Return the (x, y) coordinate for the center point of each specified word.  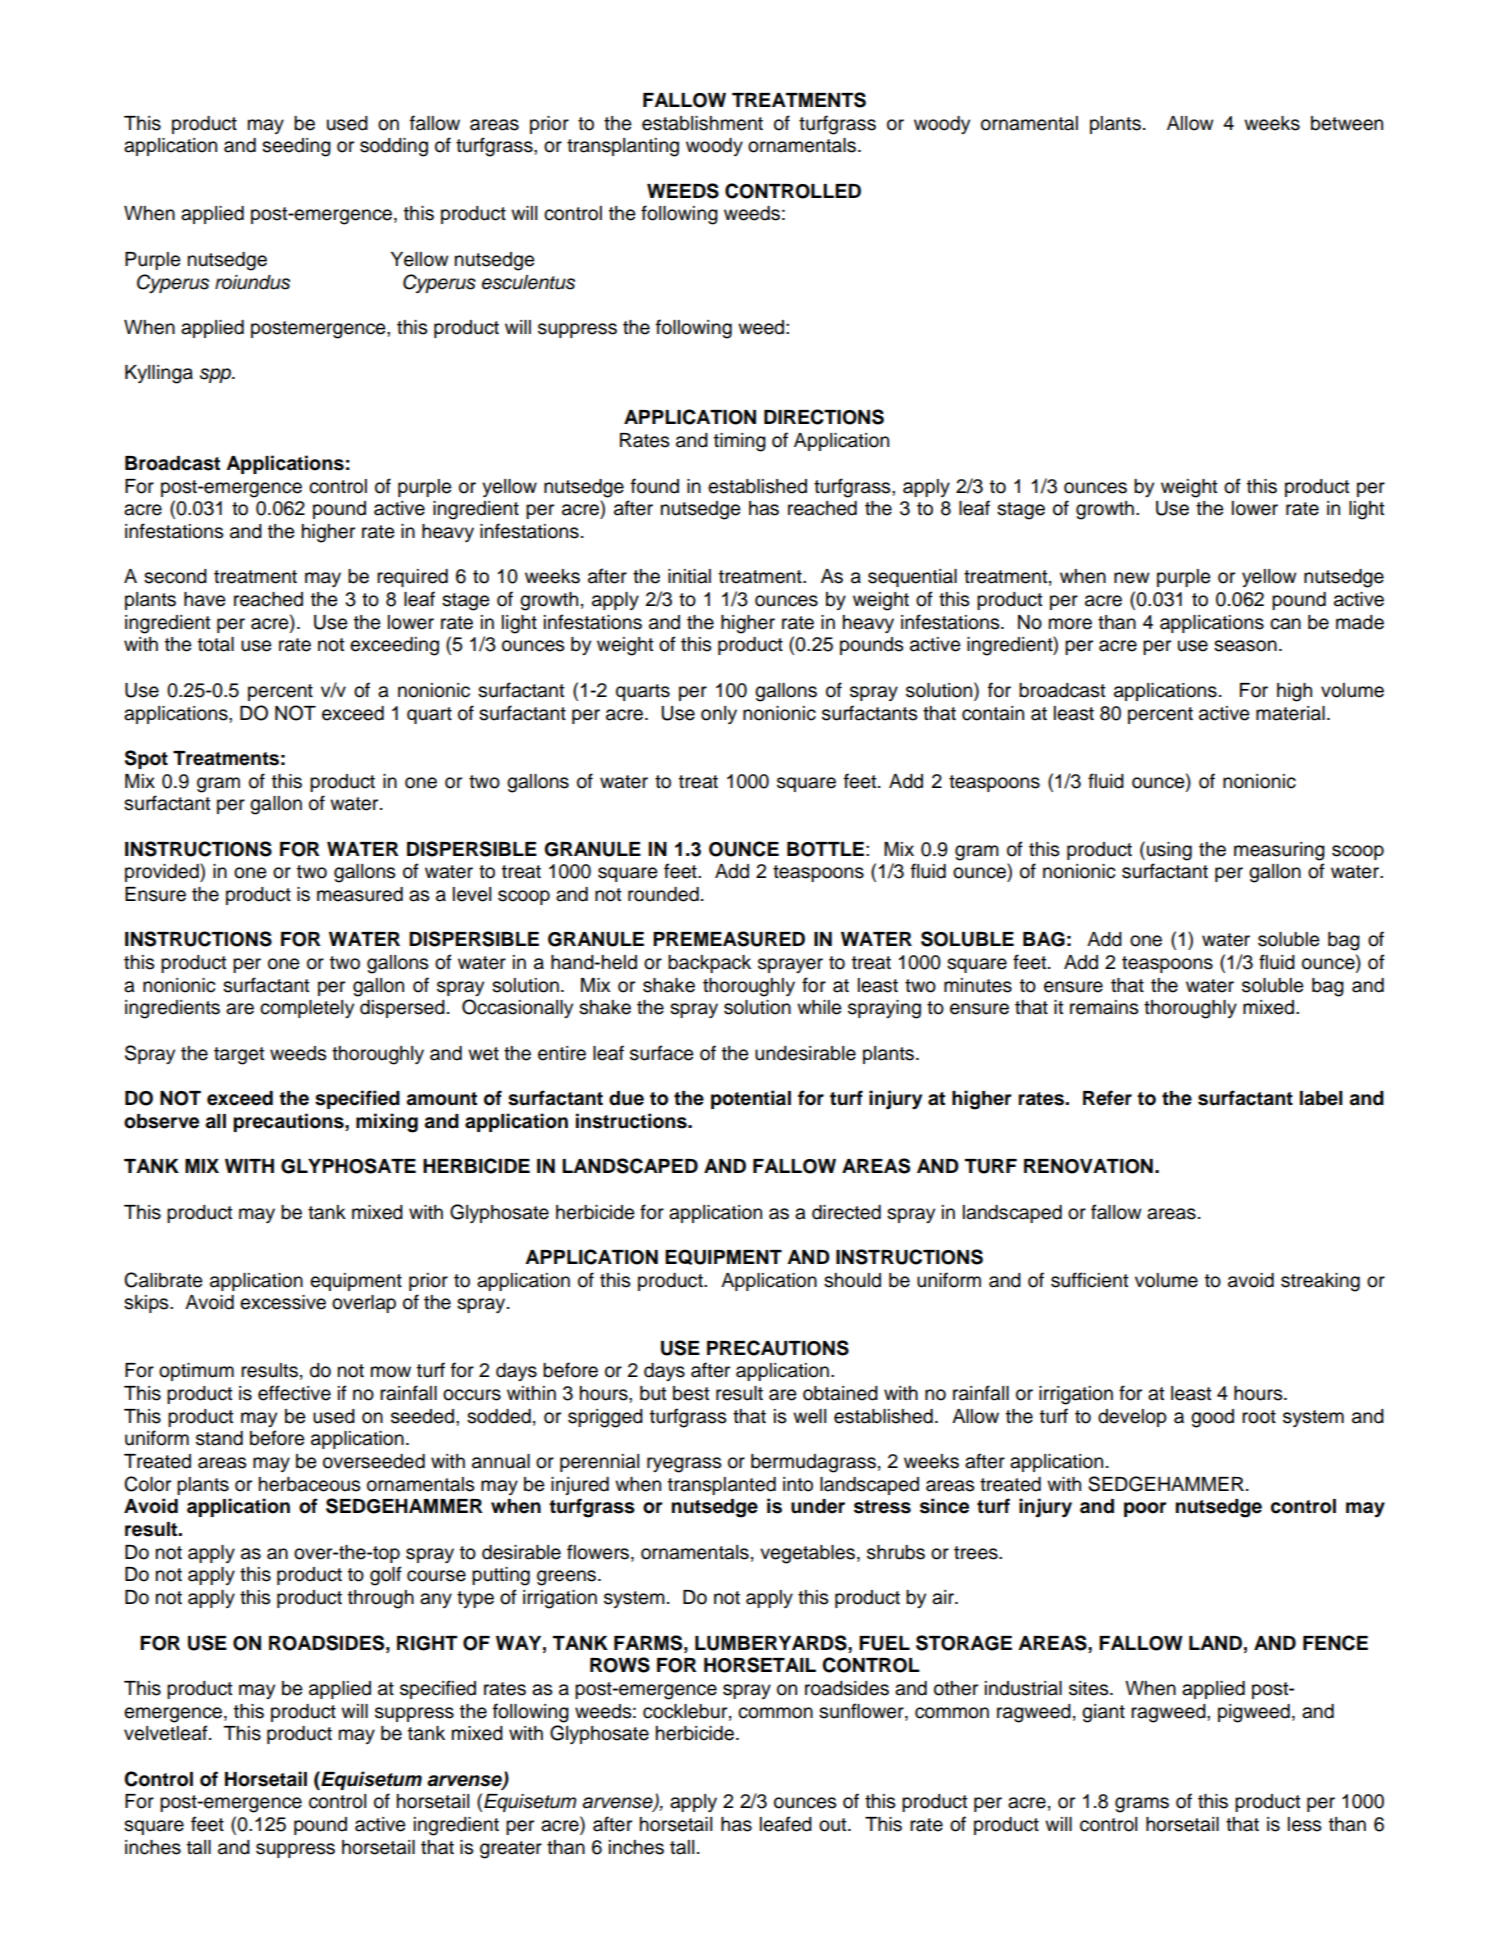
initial (689, 576)
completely (307, 1009)
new (1131, 578)
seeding (296, 147)
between (1347, 123)
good (1212, 1418)
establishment (702, 123)
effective (294, 1393)
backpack (709, 964)
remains (1104, 1007)
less (1305, 1824)
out (834, 1825)
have (205, 599)
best (691, 1393)
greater (511, 1850)
